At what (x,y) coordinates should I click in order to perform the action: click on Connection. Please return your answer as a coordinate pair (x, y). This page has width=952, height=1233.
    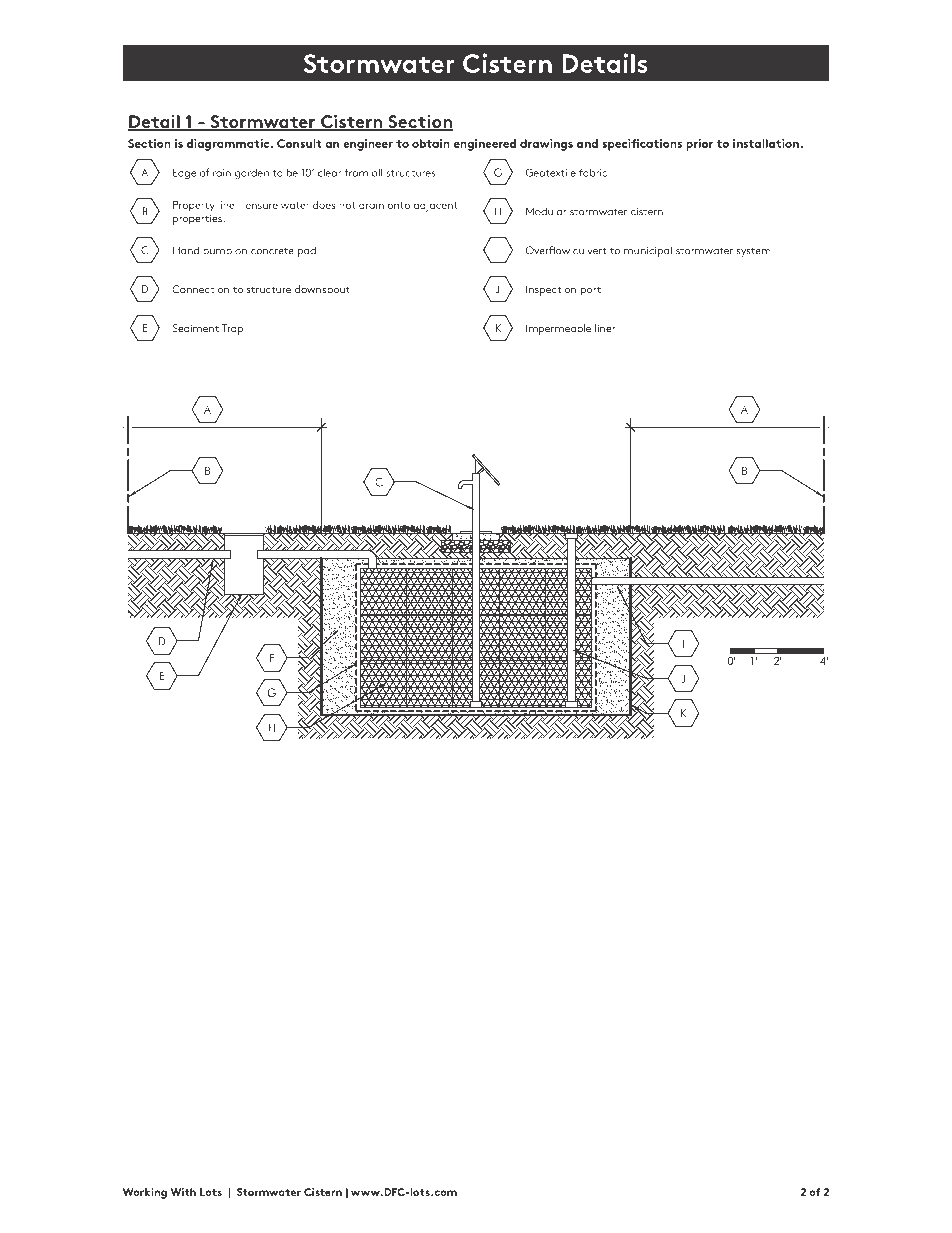
    Looking at the image, I should click on (200, 289).
